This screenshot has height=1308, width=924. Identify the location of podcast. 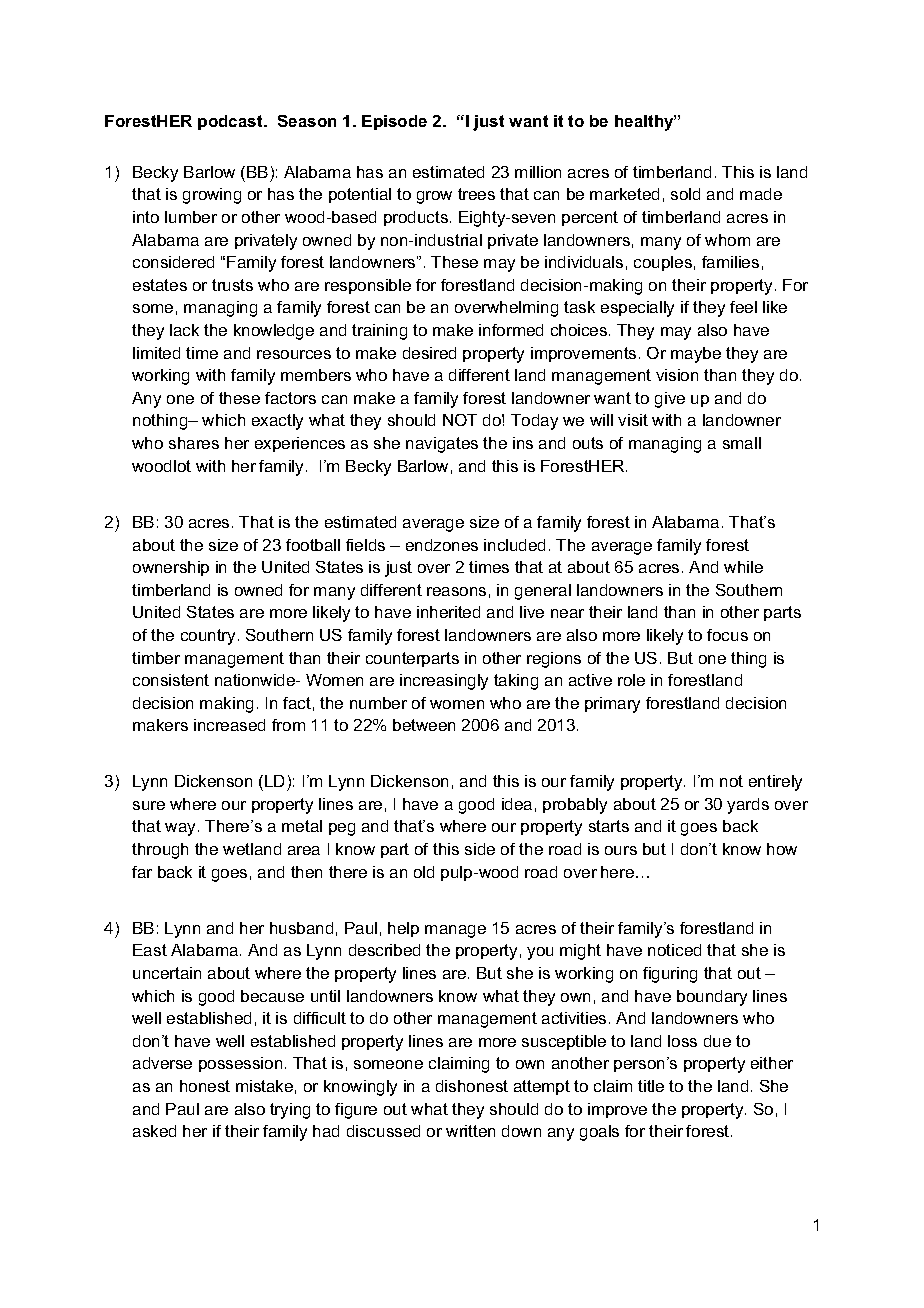
(231, 122).
